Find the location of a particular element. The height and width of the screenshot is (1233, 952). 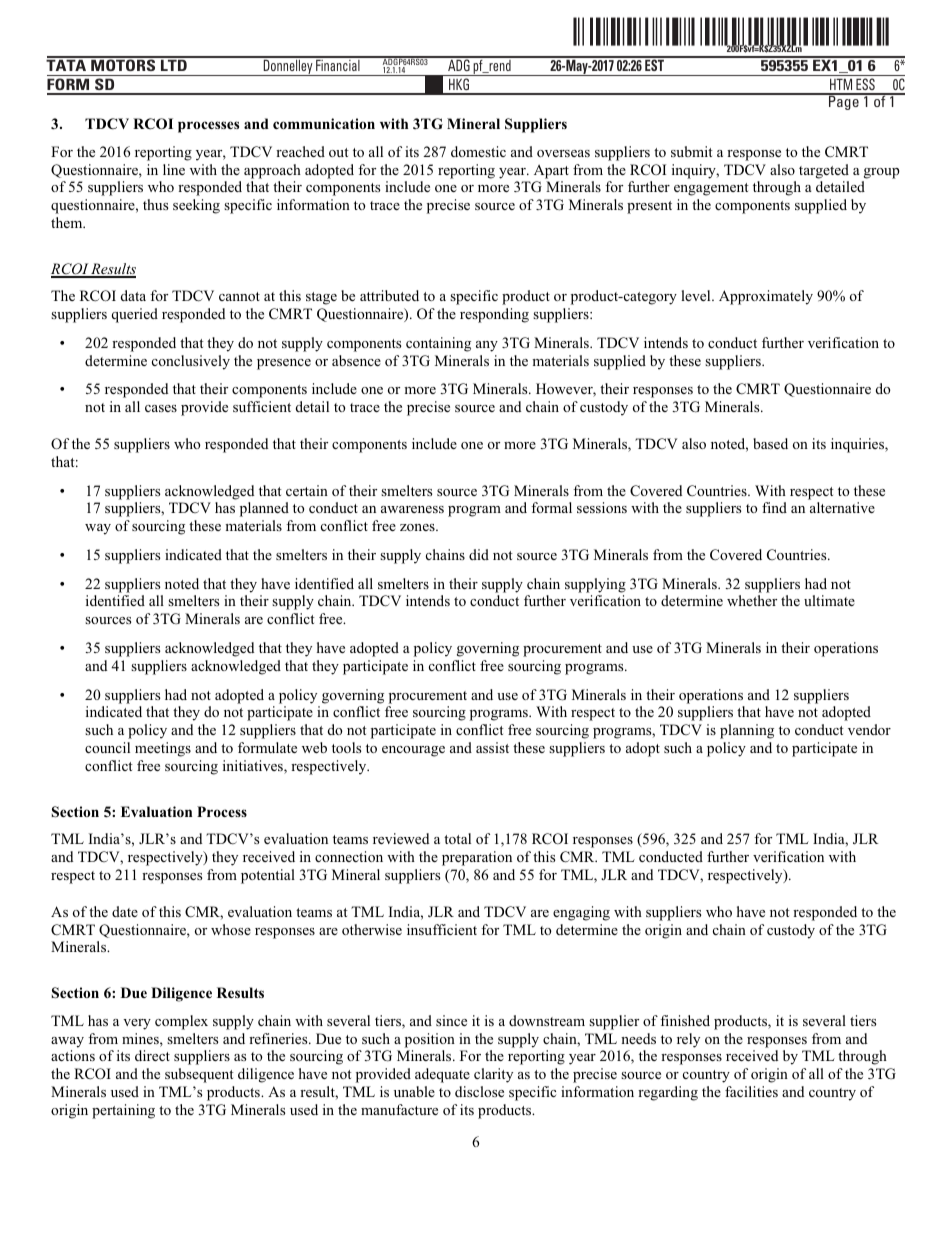

whether is located at coordinates (752, 600).
